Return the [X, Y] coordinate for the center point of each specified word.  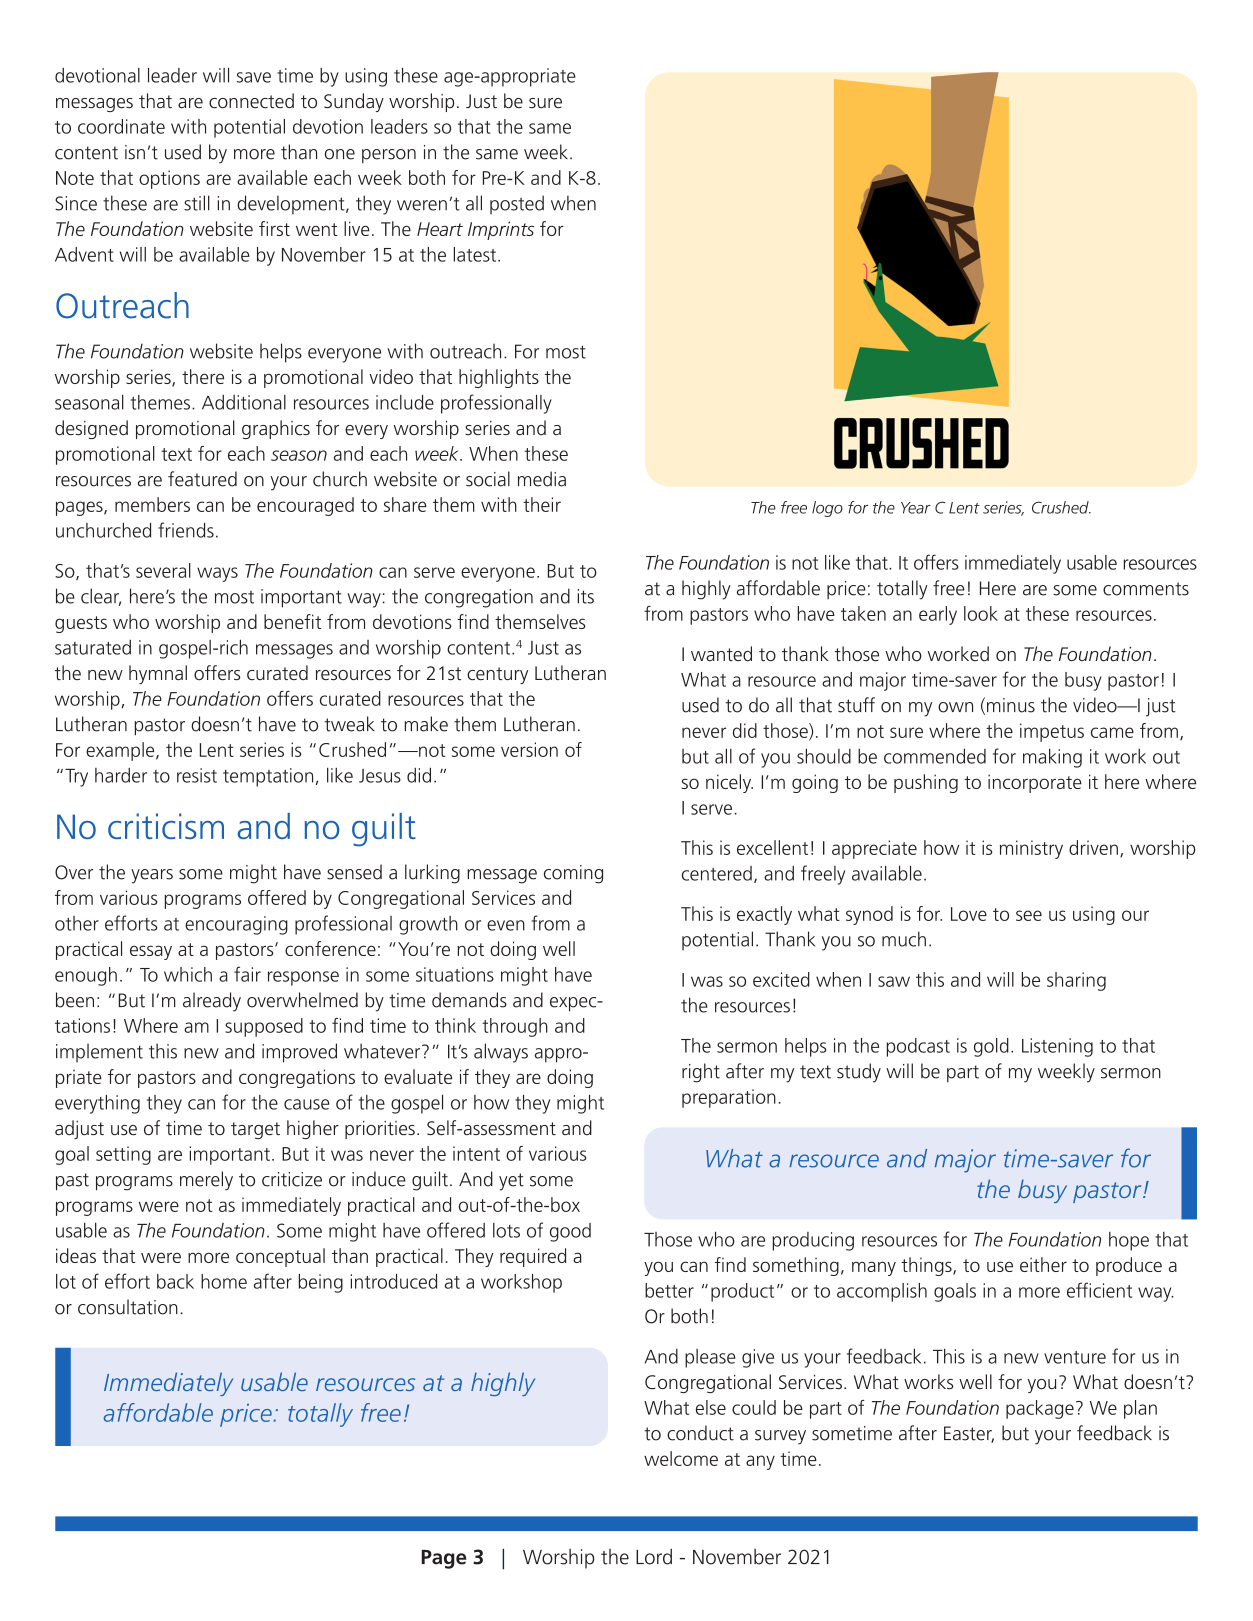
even [506, 925]
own [955, 707]
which [188, 974]
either [1043, 1264]
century [497, 675]
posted [517, 205]
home [224, 1281]
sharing [1076, 981]
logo [827, 509]
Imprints [501, 230]
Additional [244, 402]
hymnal [158, 674]
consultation [128, 1307]
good [570, 1232]
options [169, 179]
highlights [499, 378]
